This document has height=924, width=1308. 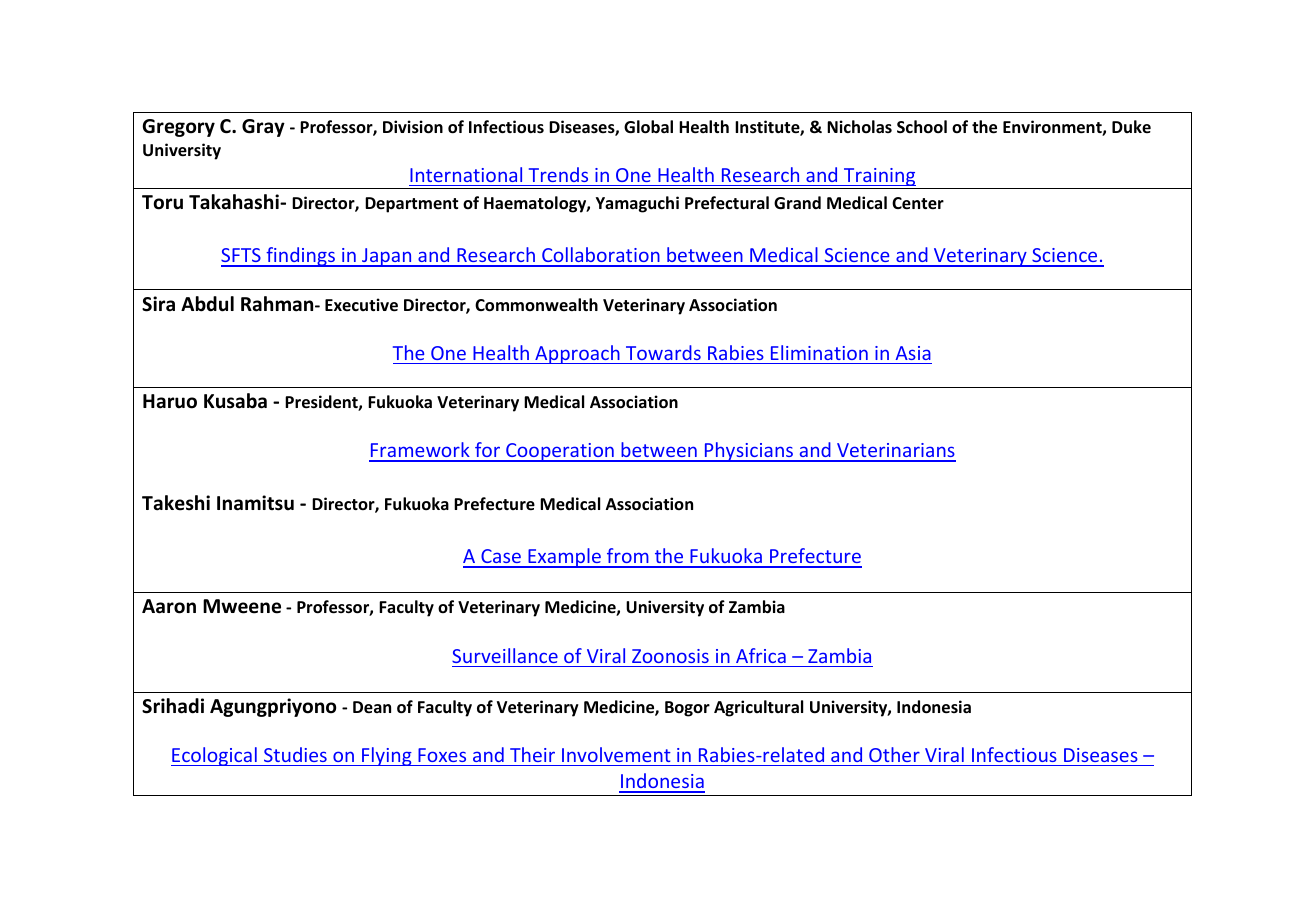 What do you see at coordinates (749, 452) in the document?
I see `Physicians` at bounding box center [749, 452].
